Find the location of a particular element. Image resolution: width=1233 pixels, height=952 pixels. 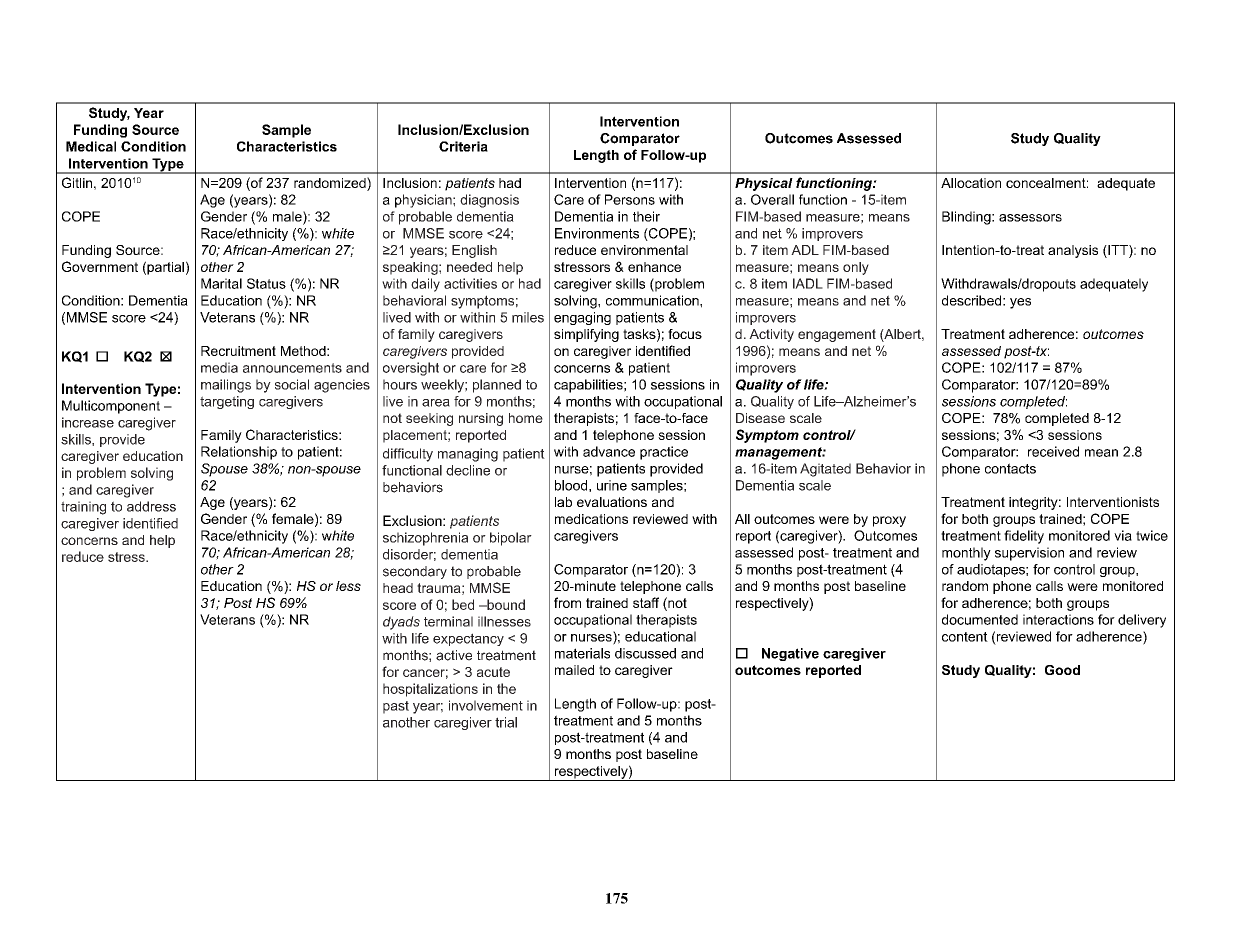

fidelity is located at coordinates (1024, 537).
